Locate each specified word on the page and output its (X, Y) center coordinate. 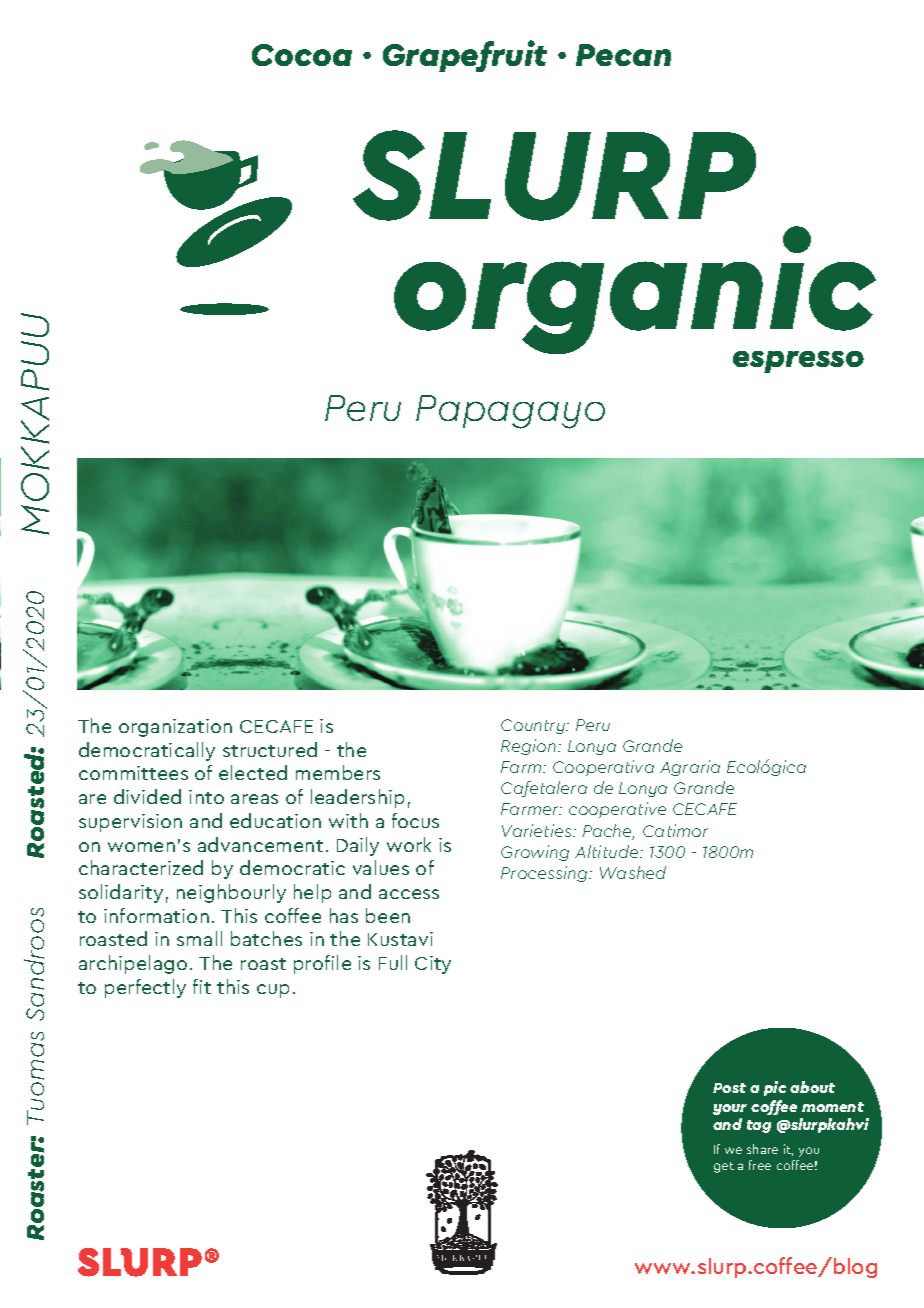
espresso (798, 362)
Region (530, 747)
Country (534, 726)
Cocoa (302, 55)
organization (175, 728)
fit (202, 986)
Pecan (623, 55)
